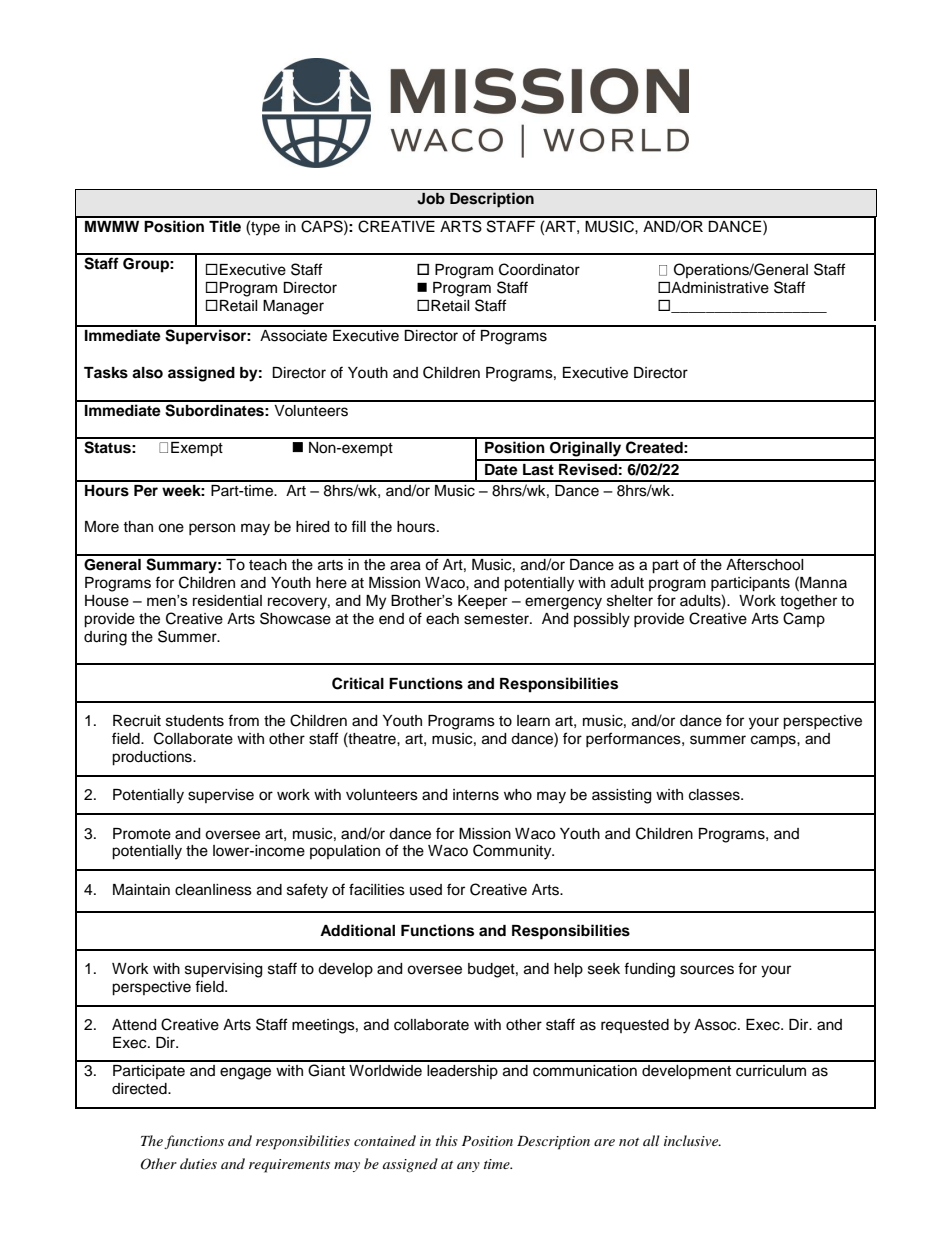  I want to click on interns, so click(476, 795).
